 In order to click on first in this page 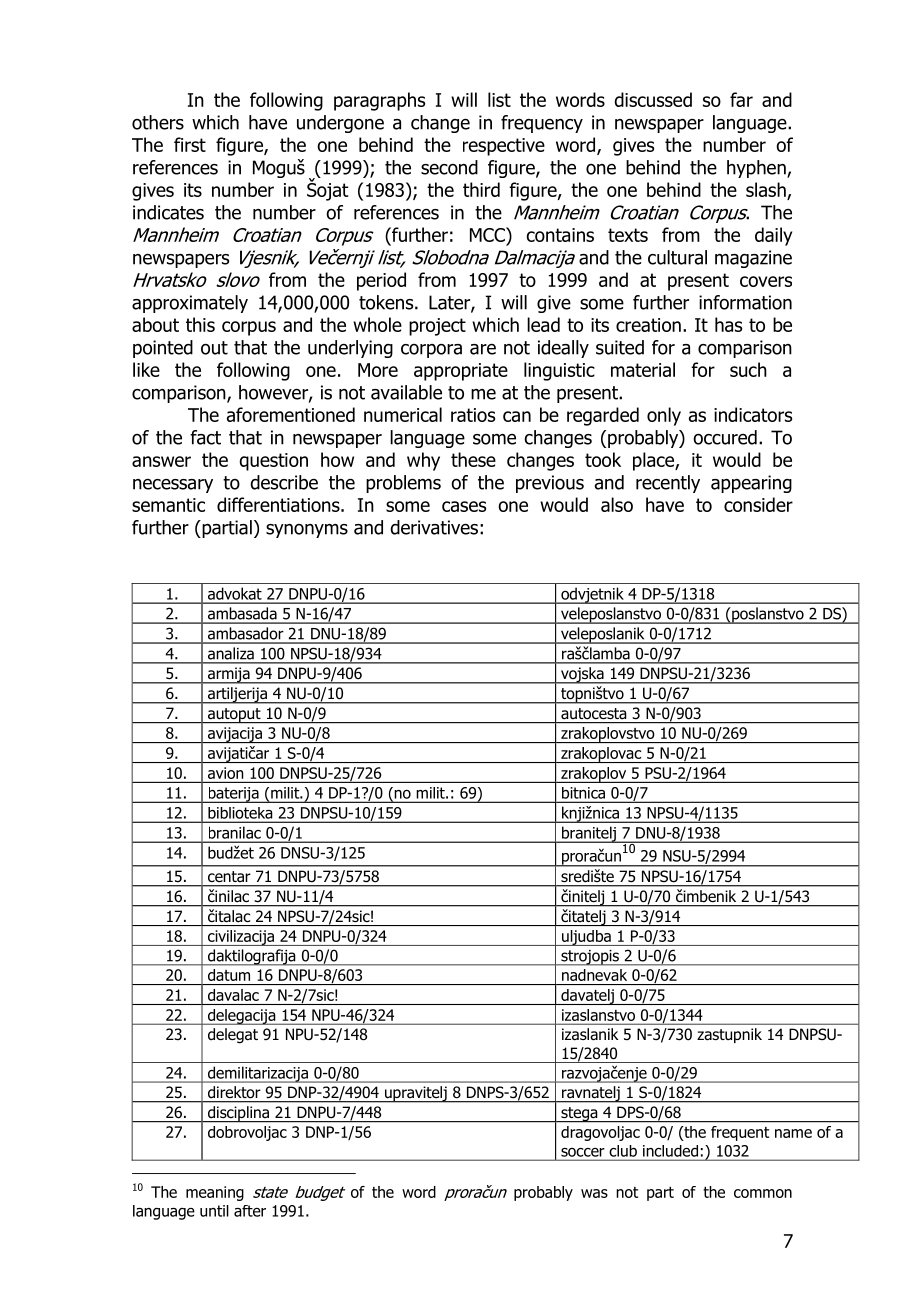, I will do `click(190, 144)`.
